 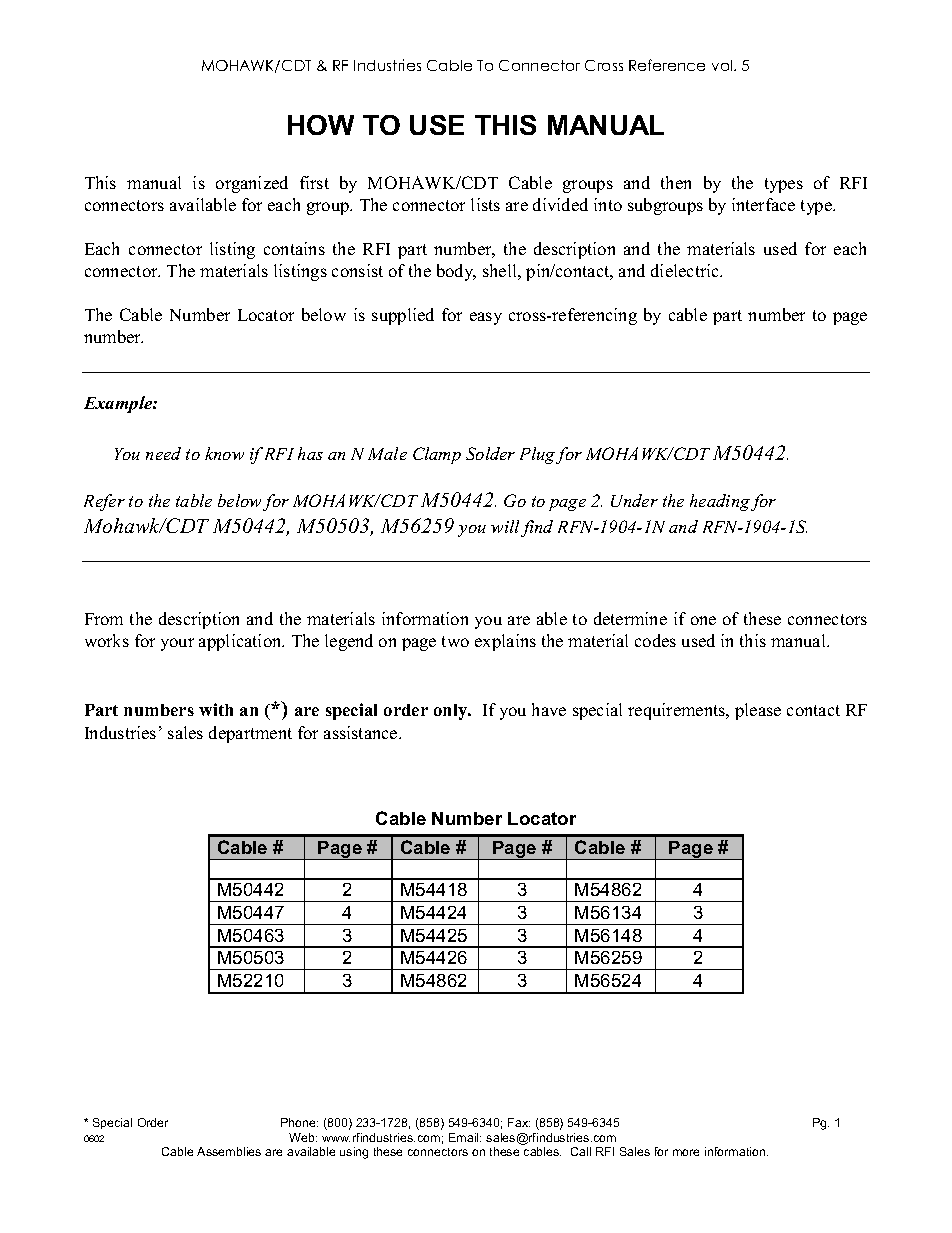 What do you see at coordinates (321, 125) in the screenshot?
I see `HOW` at bounding box center [321, 125].
